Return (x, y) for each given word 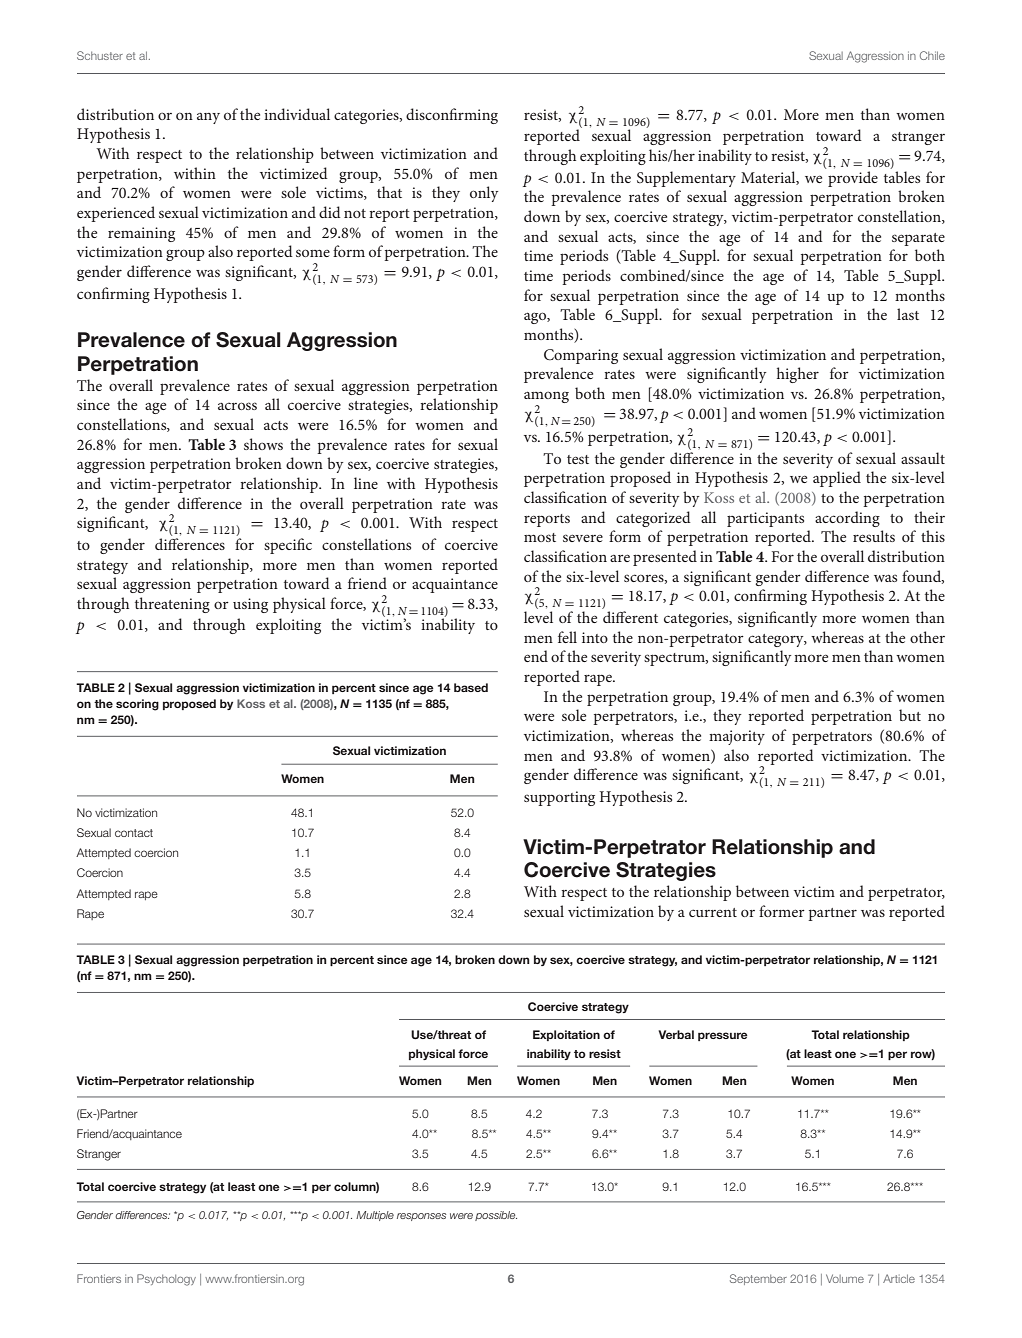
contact (134, 833)
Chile (932, 55)
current (713, 912)
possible (496, 1216)
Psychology (166, 1280)
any (208, 118)
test (578, 459)
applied (837, 479)
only (484, 194)
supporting (559, 798)
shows (263, 444)
